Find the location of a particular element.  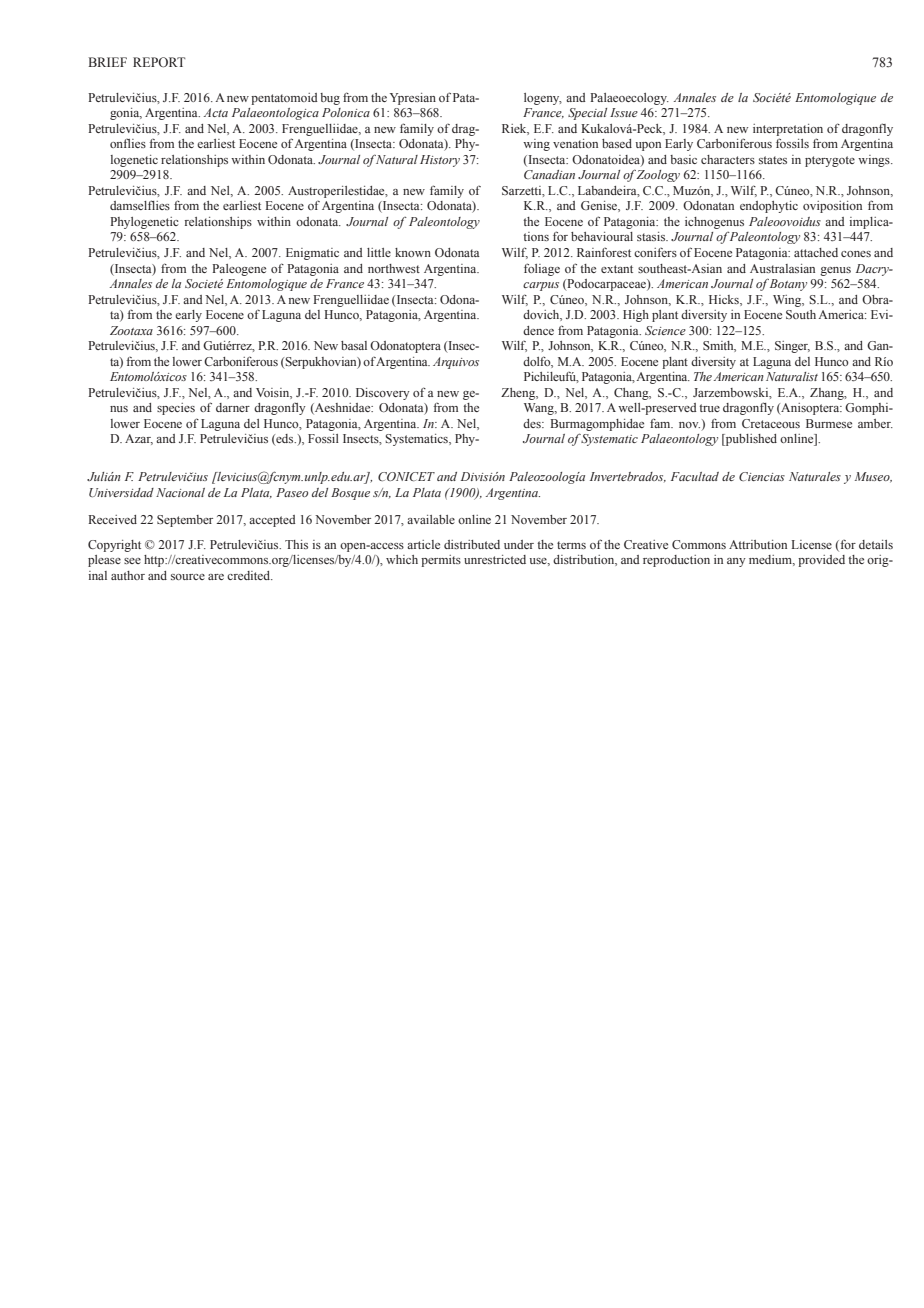

source is located at coordinates (188, 577).
